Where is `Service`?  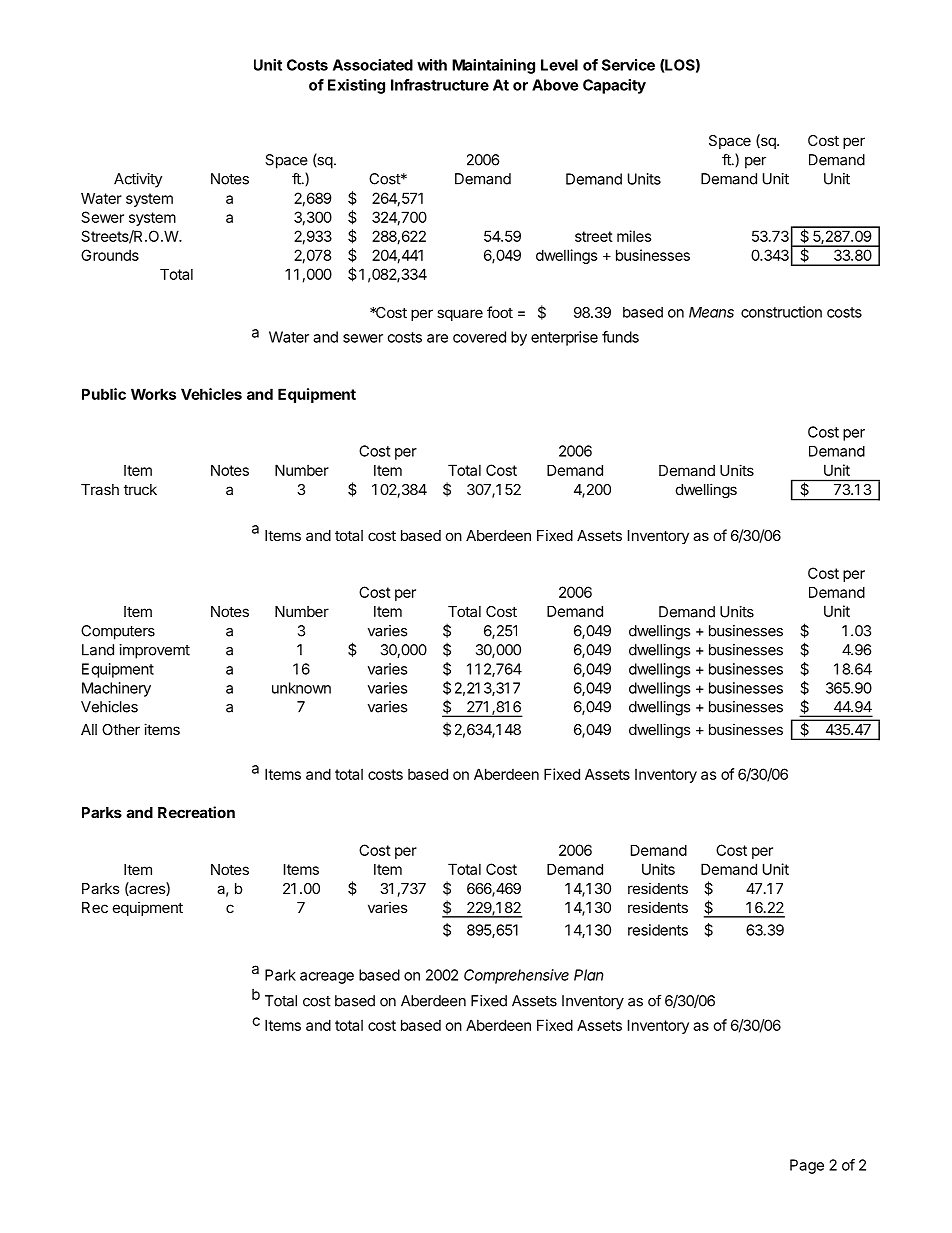
Service is located at coordinates (628, 65).
